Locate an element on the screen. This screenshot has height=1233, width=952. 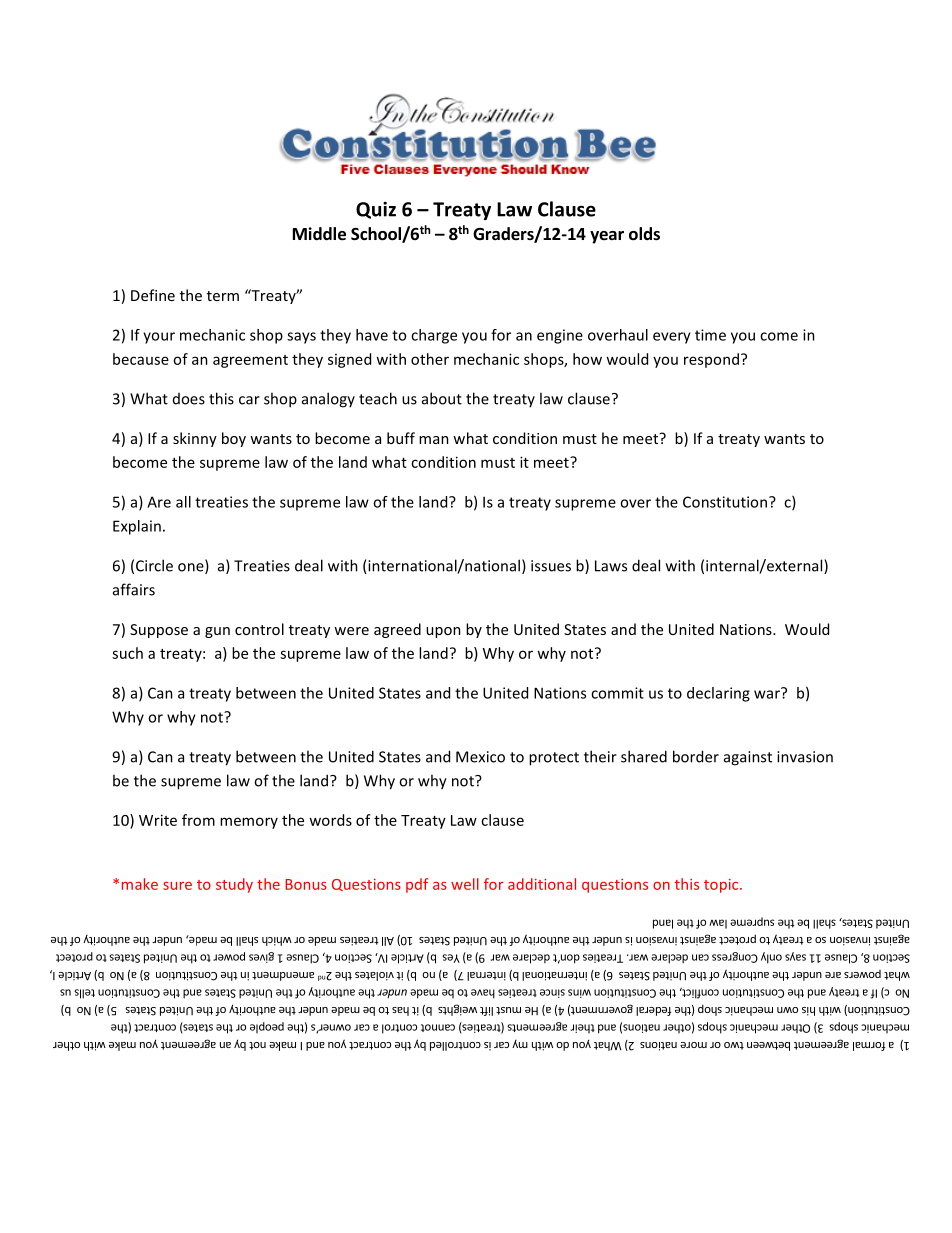
Laws is located at coordinates (611, 566).
